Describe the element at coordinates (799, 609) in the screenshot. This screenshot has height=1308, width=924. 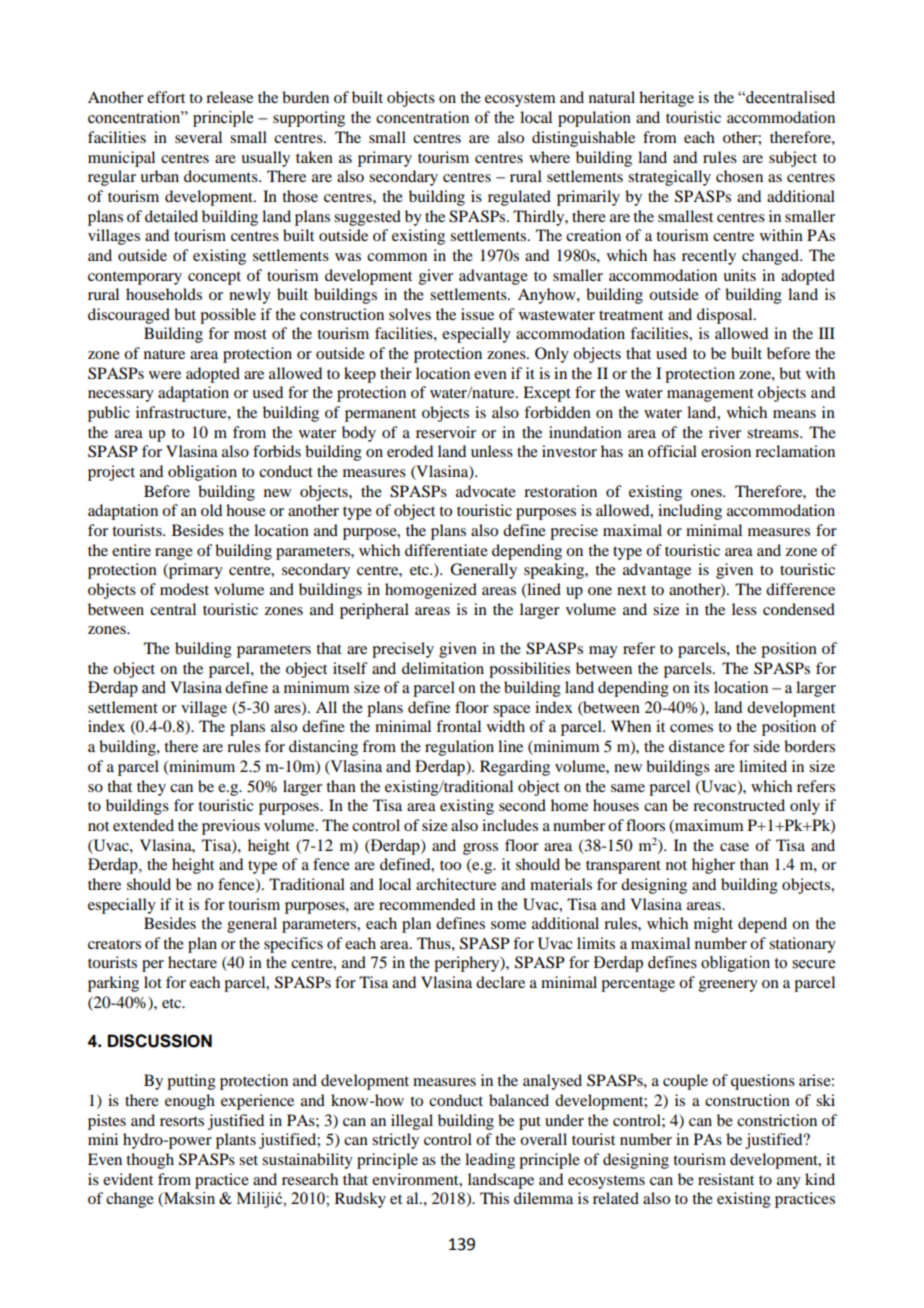
I see `condensed` at that location.
